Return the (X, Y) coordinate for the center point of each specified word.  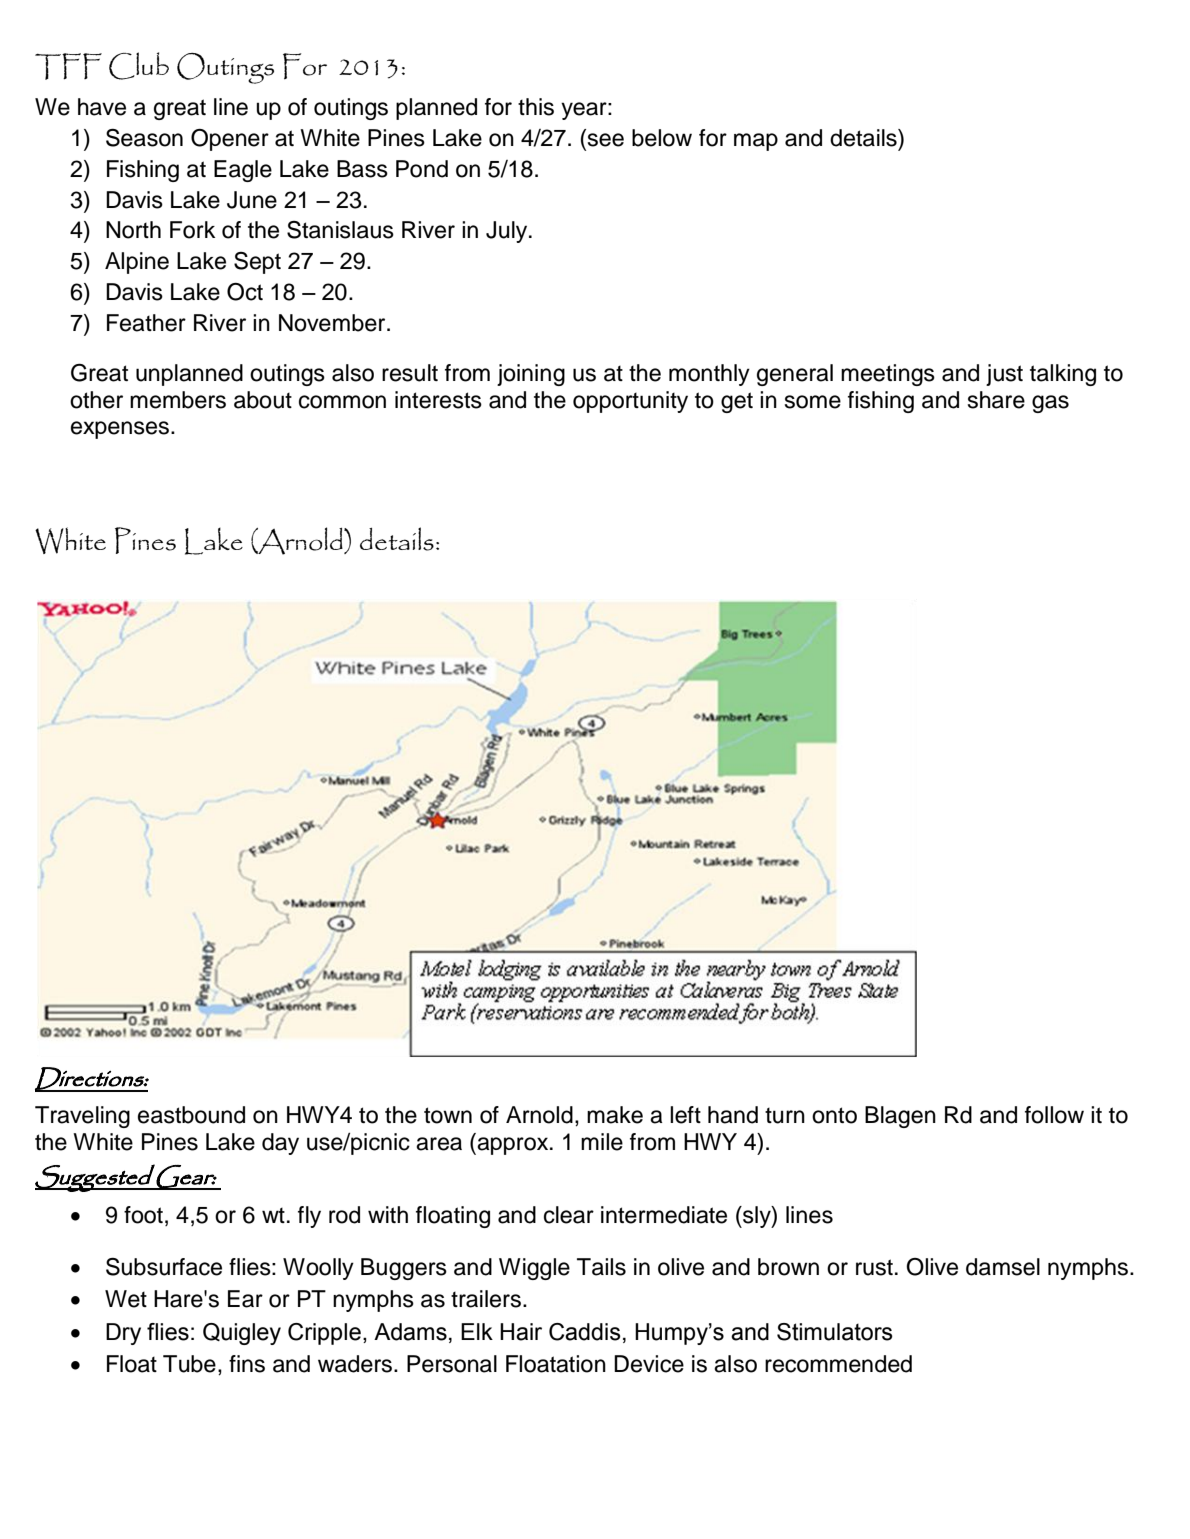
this (536, 107)
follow (1054, 1115)
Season (144, 138)
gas (1050, 404)
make (615, 1115)
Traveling (82, 1117)
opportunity (630, 402)
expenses (121, 430)
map (756, 142)
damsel (1003, 1267)
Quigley (242, 1334)
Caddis (585, 1332)
